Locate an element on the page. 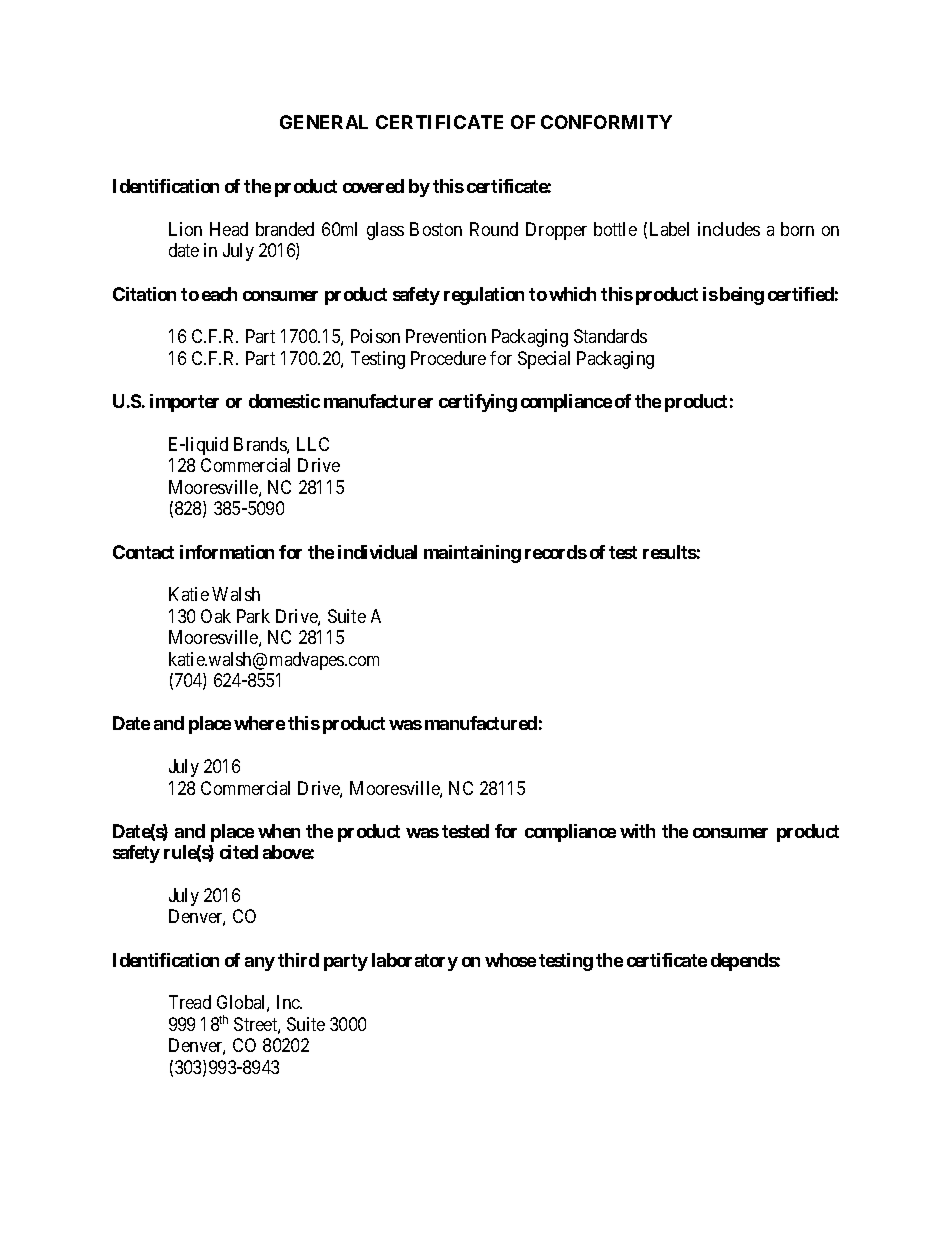 The image size is (952, 1233). whose is located at coordinates (510, 960).
